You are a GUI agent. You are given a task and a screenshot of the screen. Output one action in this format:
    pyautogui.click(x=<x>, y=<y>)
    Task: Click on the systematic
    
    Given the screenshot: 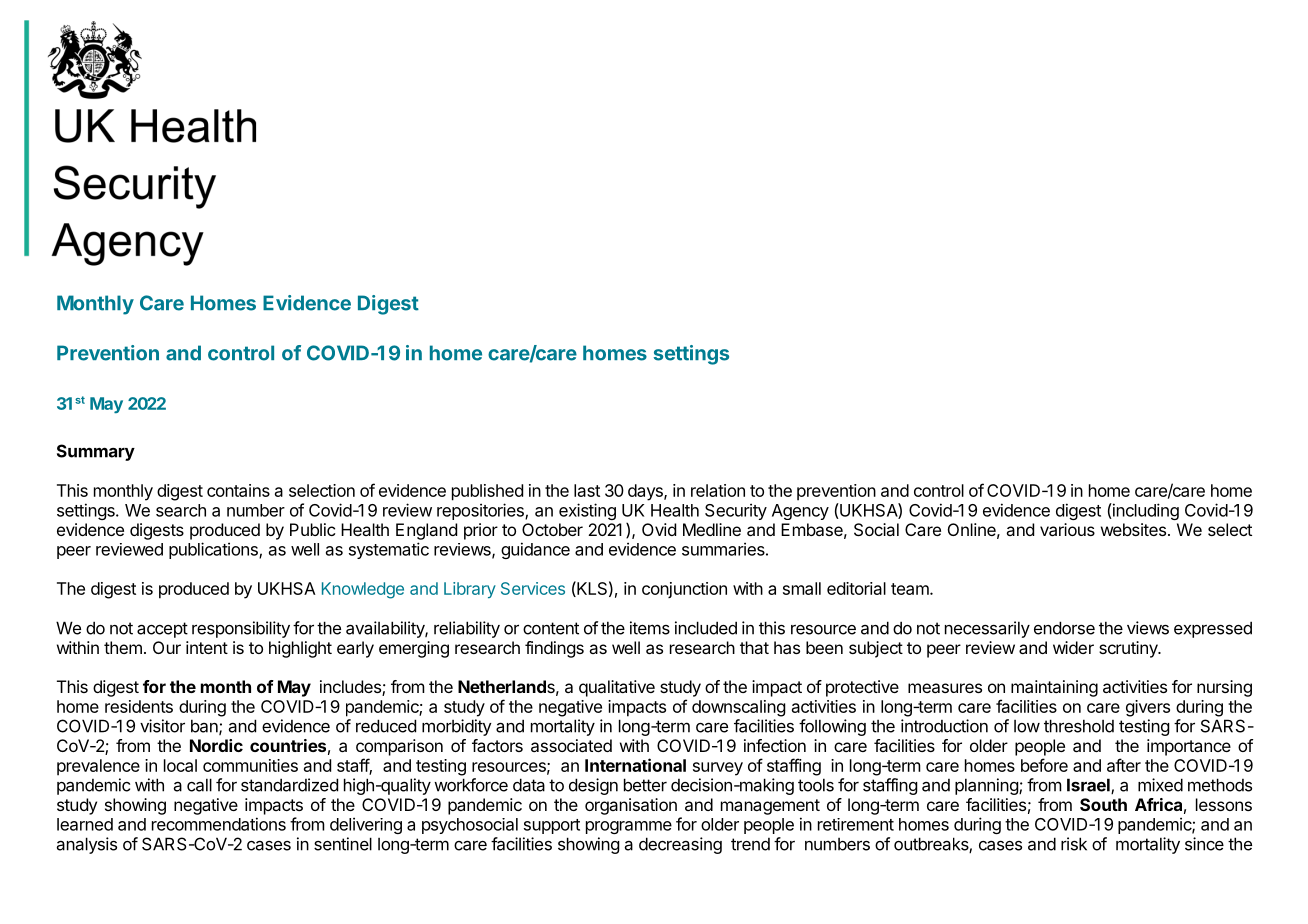 What is the action you would take?
    pyautogui.click(x=389, y=550)
